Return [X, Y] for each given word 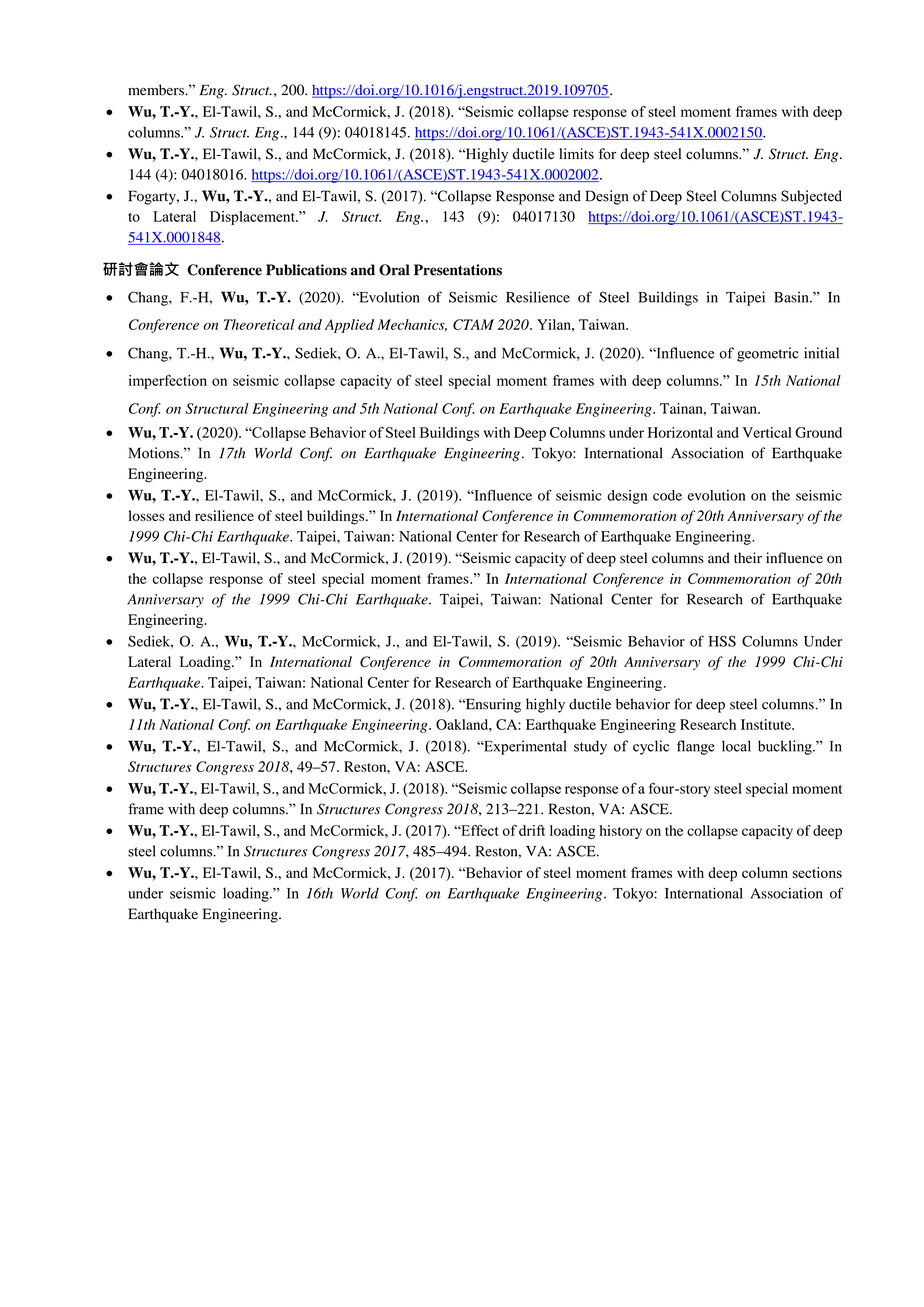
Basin [792, 297]
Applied [349, 326]
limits [576, 154]
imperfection [168, 381]
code [667, 495]
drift [532, 830]
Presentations [458, 270]
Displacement [253, 218]
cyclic [651, 747]
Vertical [767, 432]
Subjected [811, 197]
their [748, 558]
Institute [767, 724]
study [590, 747]
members [157, 90]
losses [146, 515]
